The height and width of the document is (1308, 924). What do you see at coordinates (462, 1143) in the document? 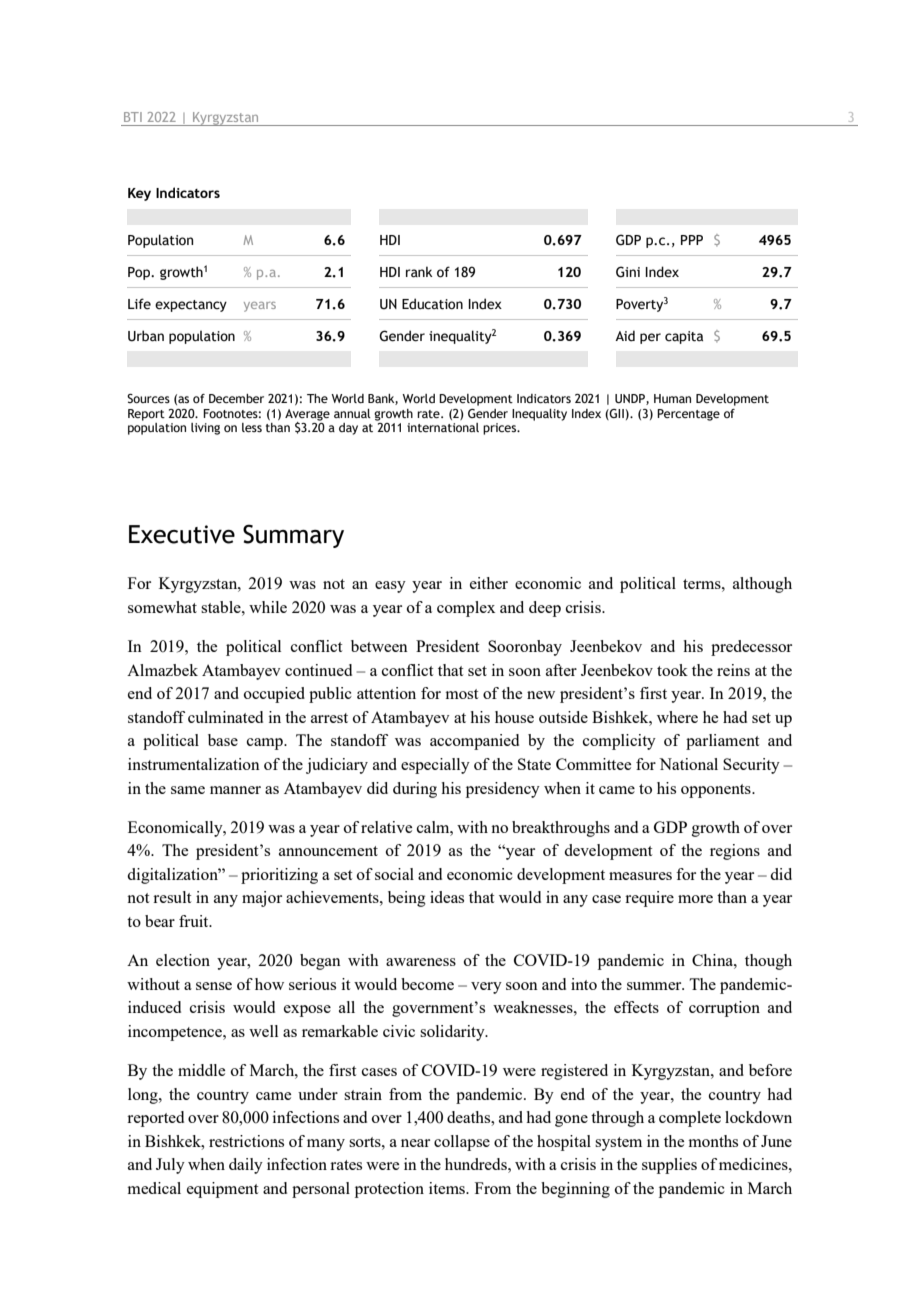
I see `collapse` at bounding box center [462, 1143].
